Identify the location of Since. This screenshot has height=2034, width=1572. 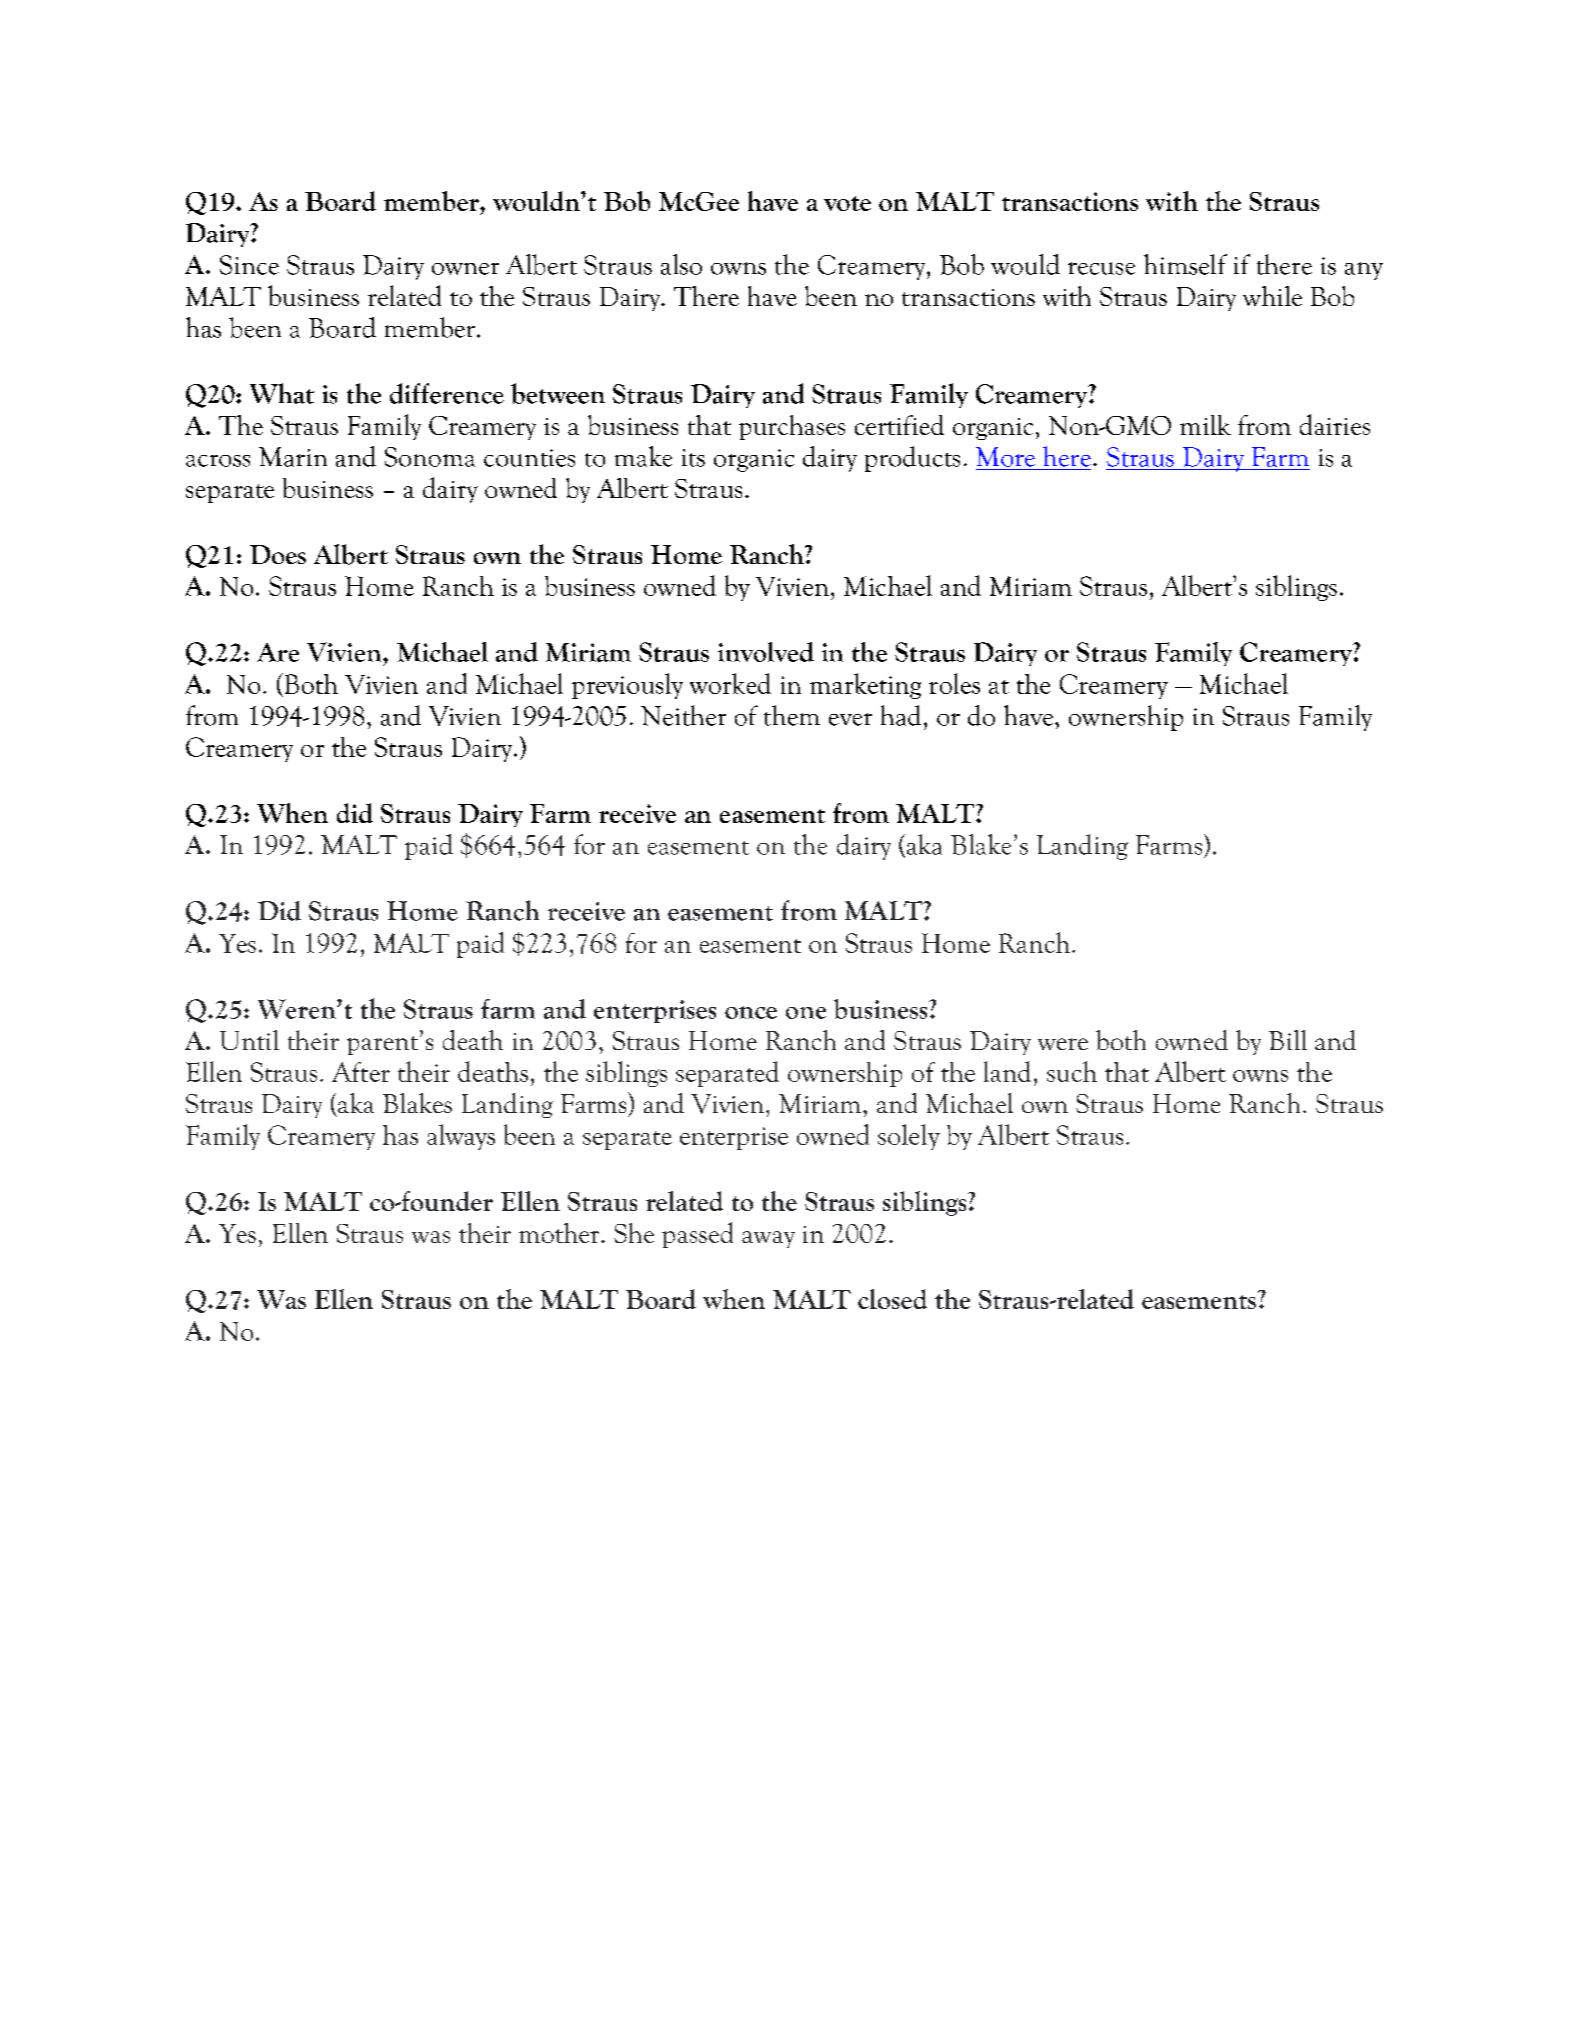
(249, 265).
